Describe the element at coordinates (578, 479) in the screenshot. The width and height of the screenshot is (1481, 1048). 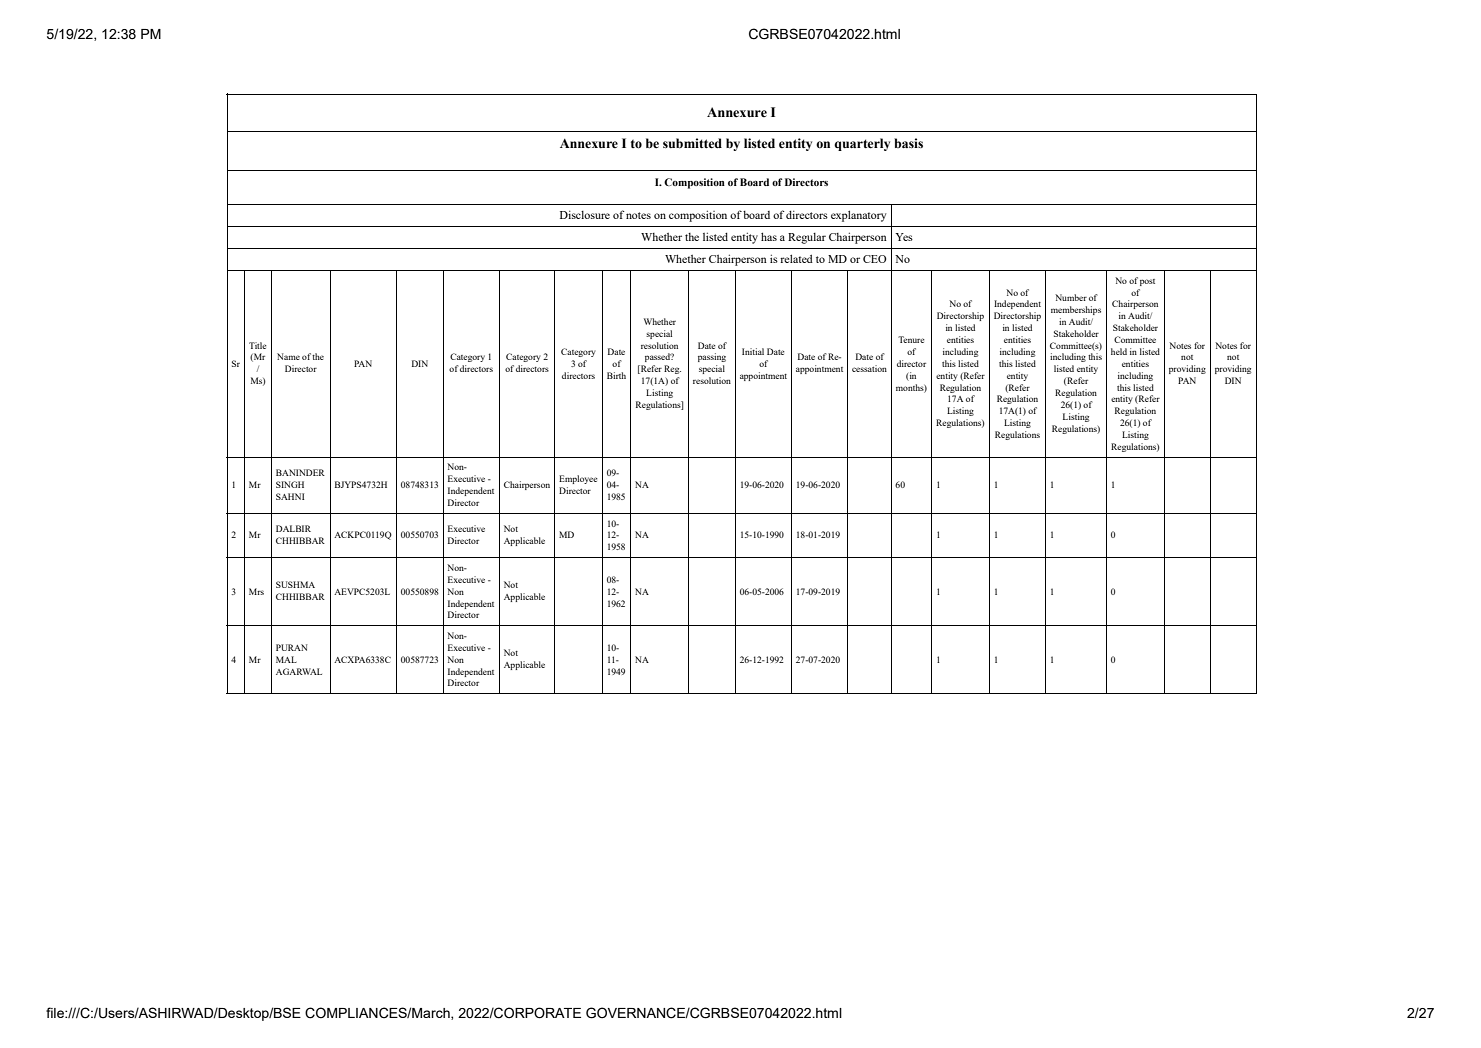
I see `Employee` at that location.
